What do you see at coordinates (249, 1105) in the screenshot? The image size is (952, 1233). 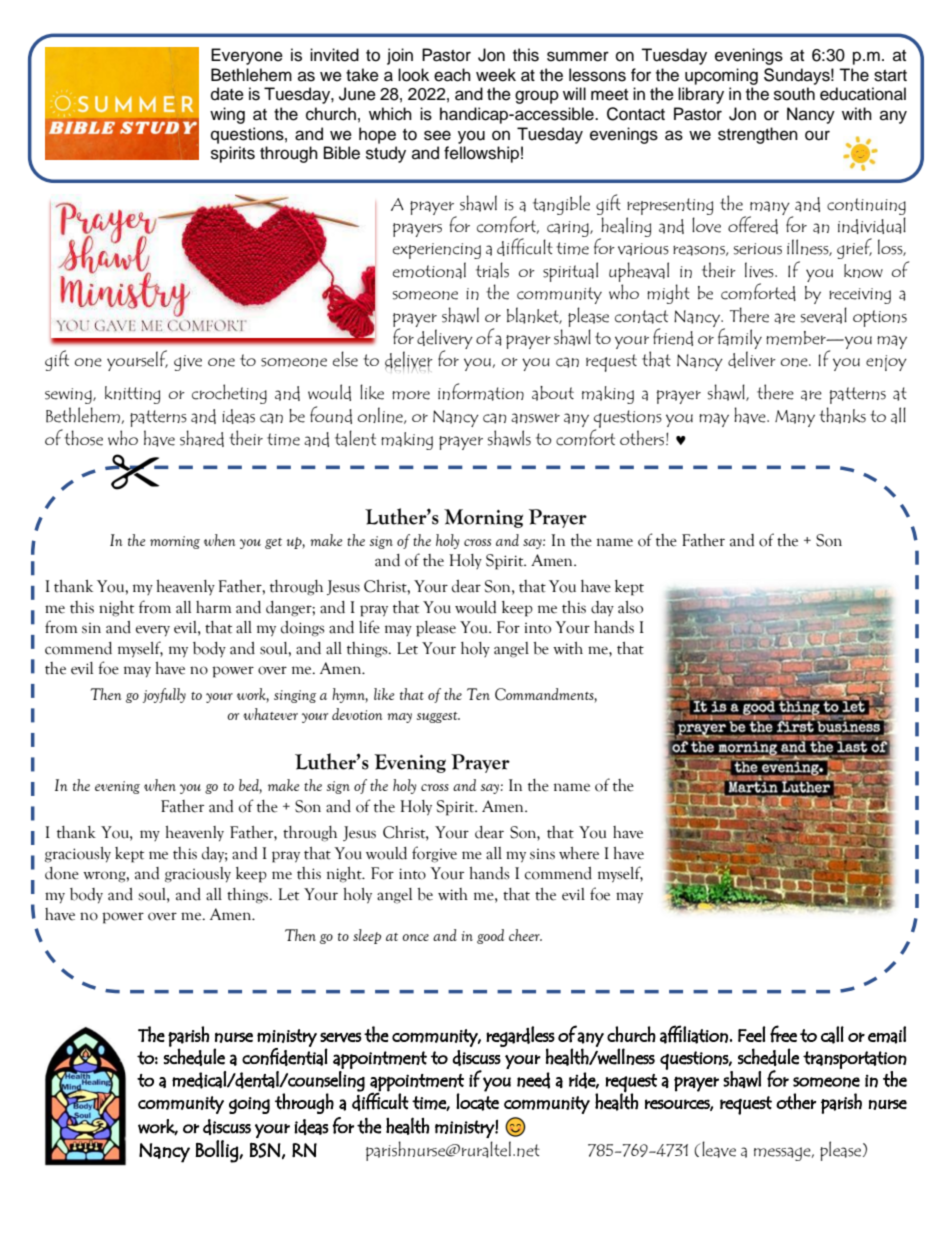 I see `going` at bounding box center [249, 1105].
